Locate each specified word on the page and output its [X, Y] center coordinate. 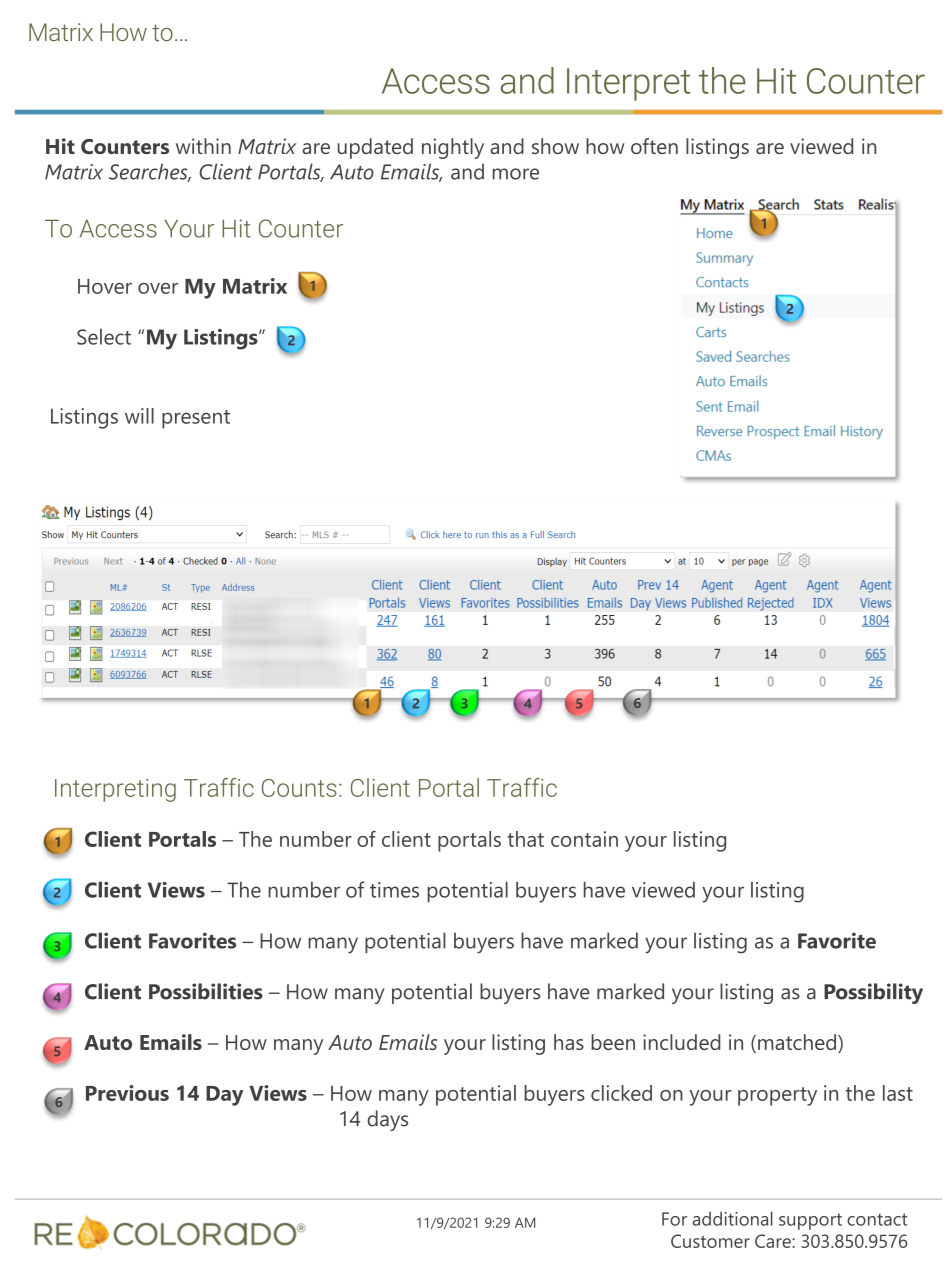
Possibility [873, 993]
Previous [127, 1093]
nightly [453, 148]
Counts [299, 788]
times [394, 890]
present [196, 419]
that [525, 839]
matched [797, 1042]
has [569, 1042]
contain [584, 839]
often [654, 146]
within [203, 146]
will [139, 416]
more [516, 174]
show [555, 146]
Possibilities [206, 991]
